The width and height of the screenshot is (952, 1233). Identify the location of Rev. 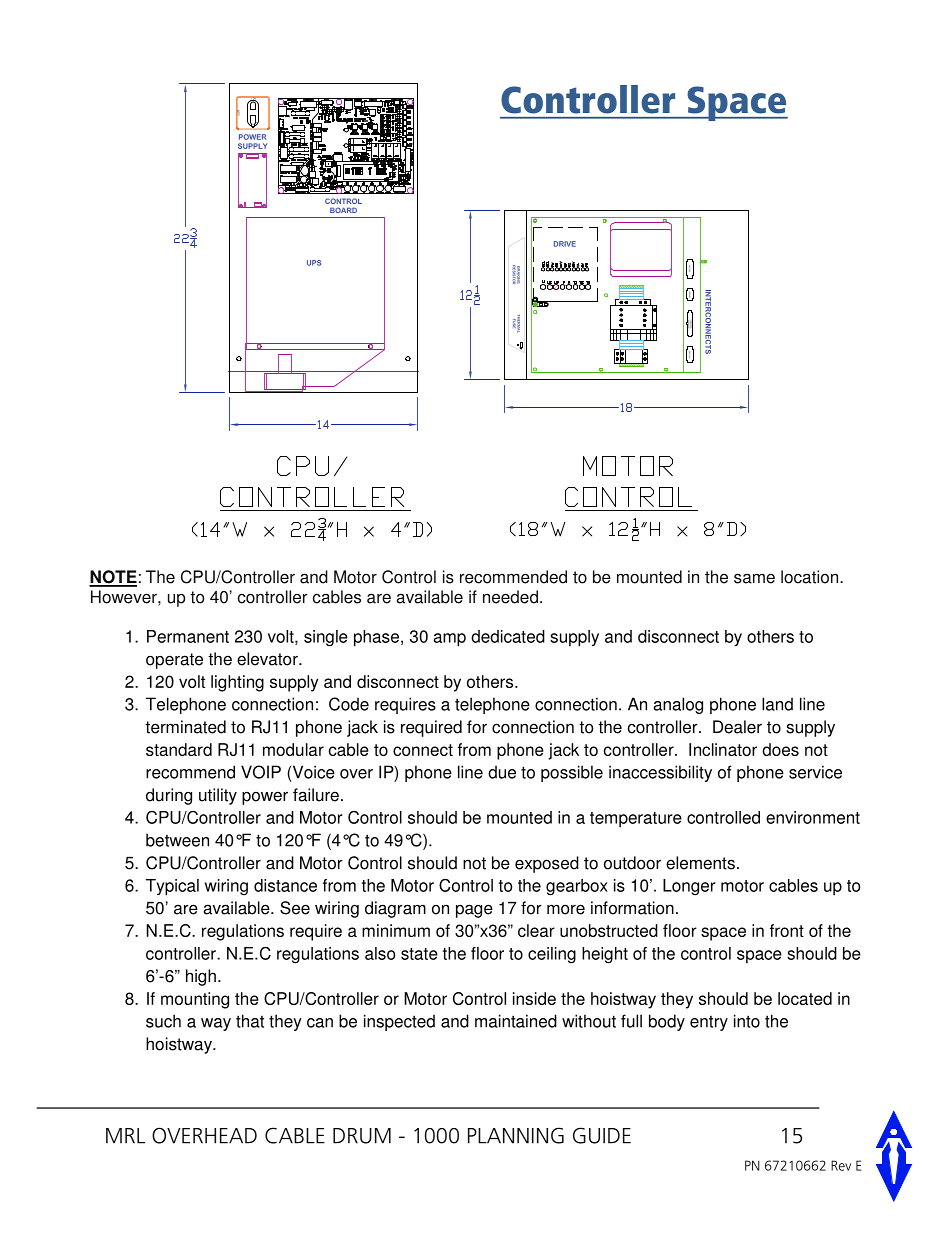
(841, 1165).
